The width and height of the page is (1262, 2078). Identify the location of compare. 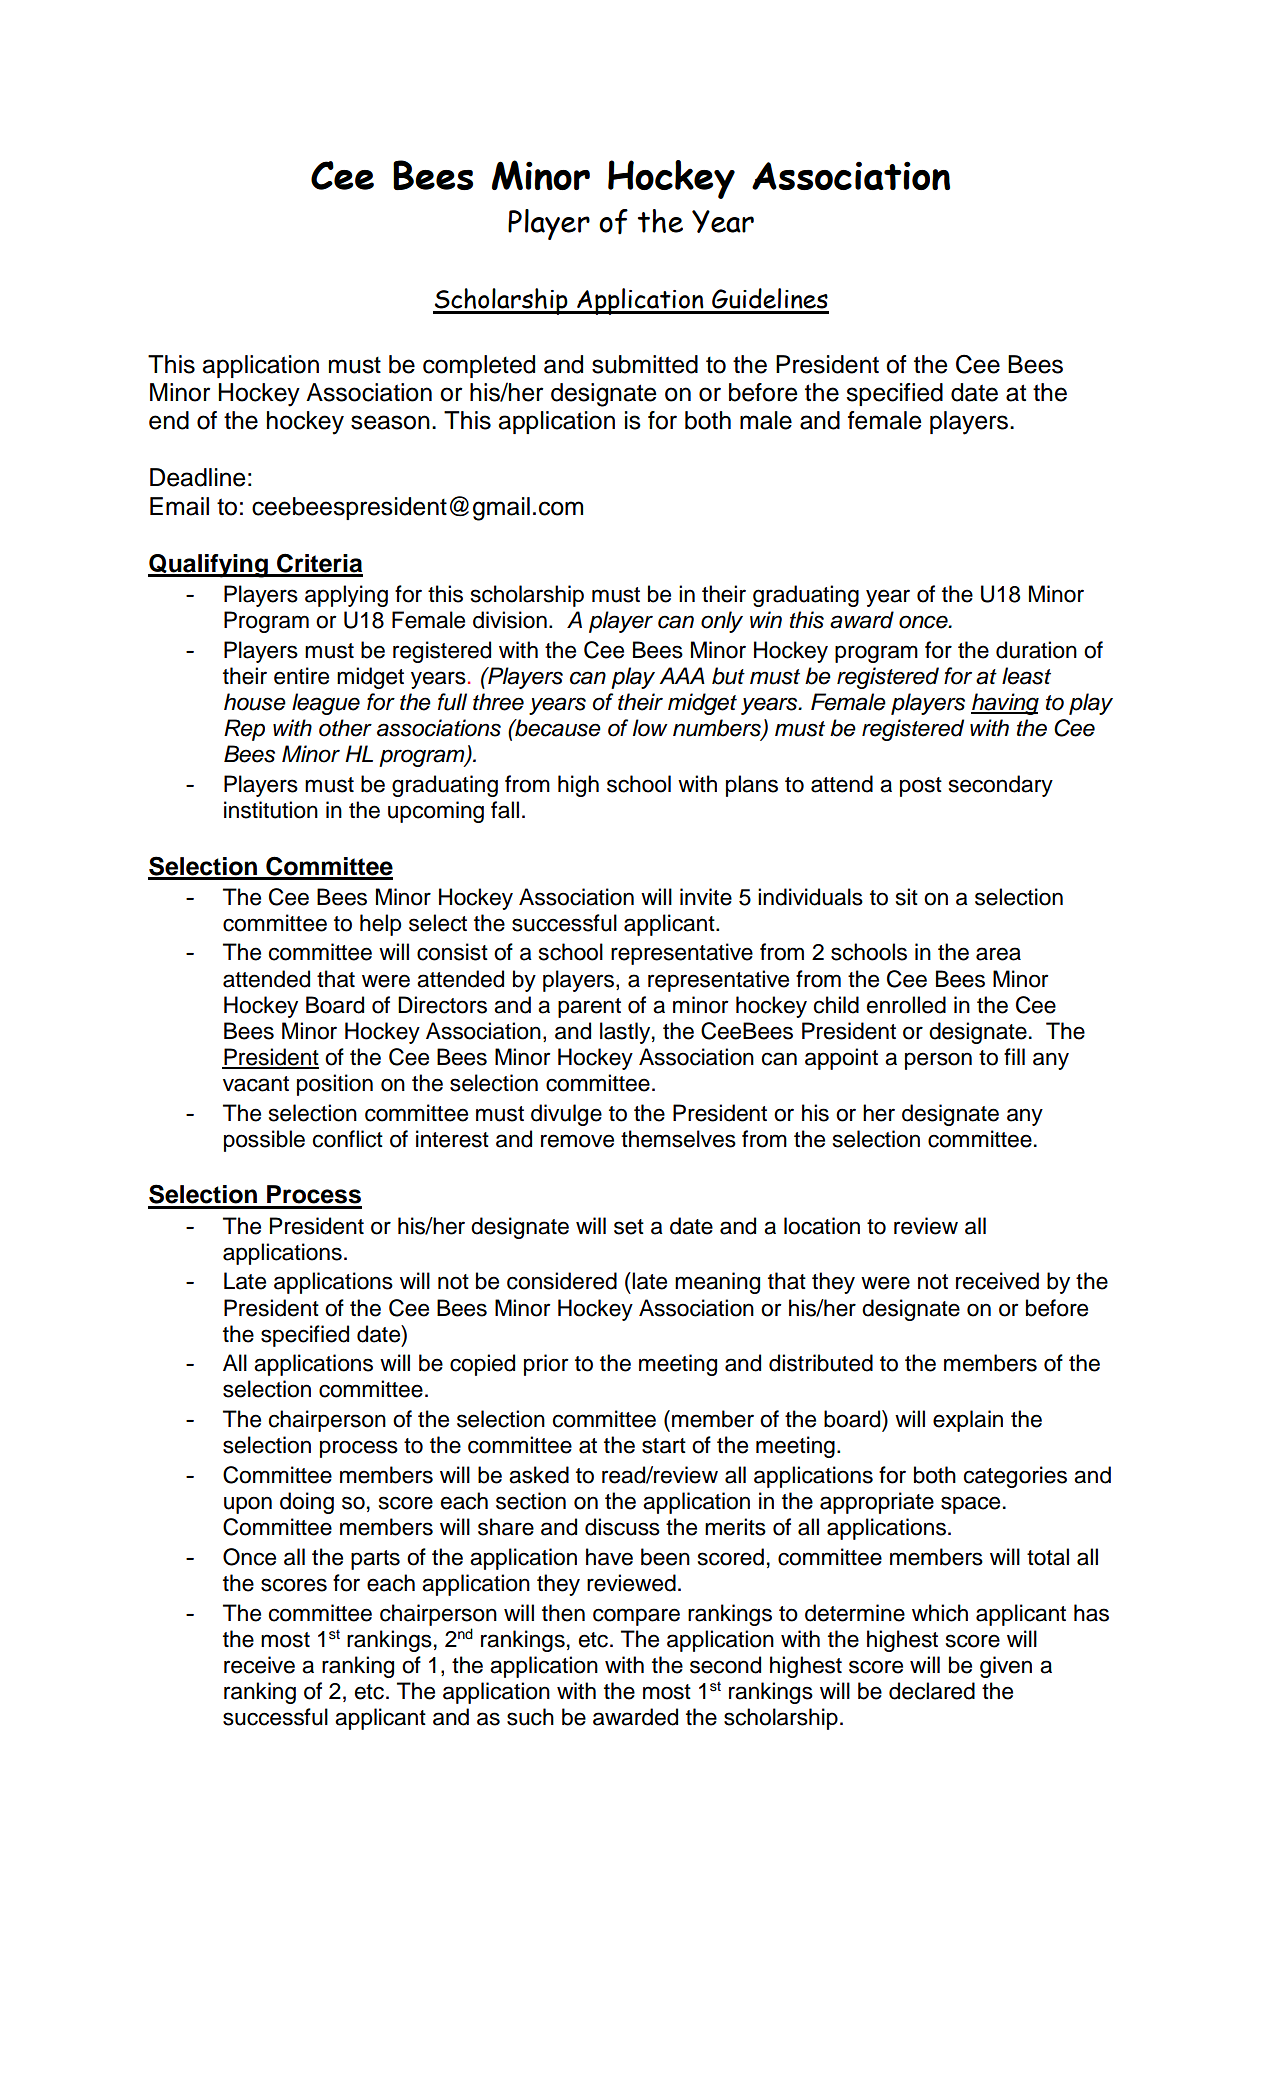
(636, 1617).
